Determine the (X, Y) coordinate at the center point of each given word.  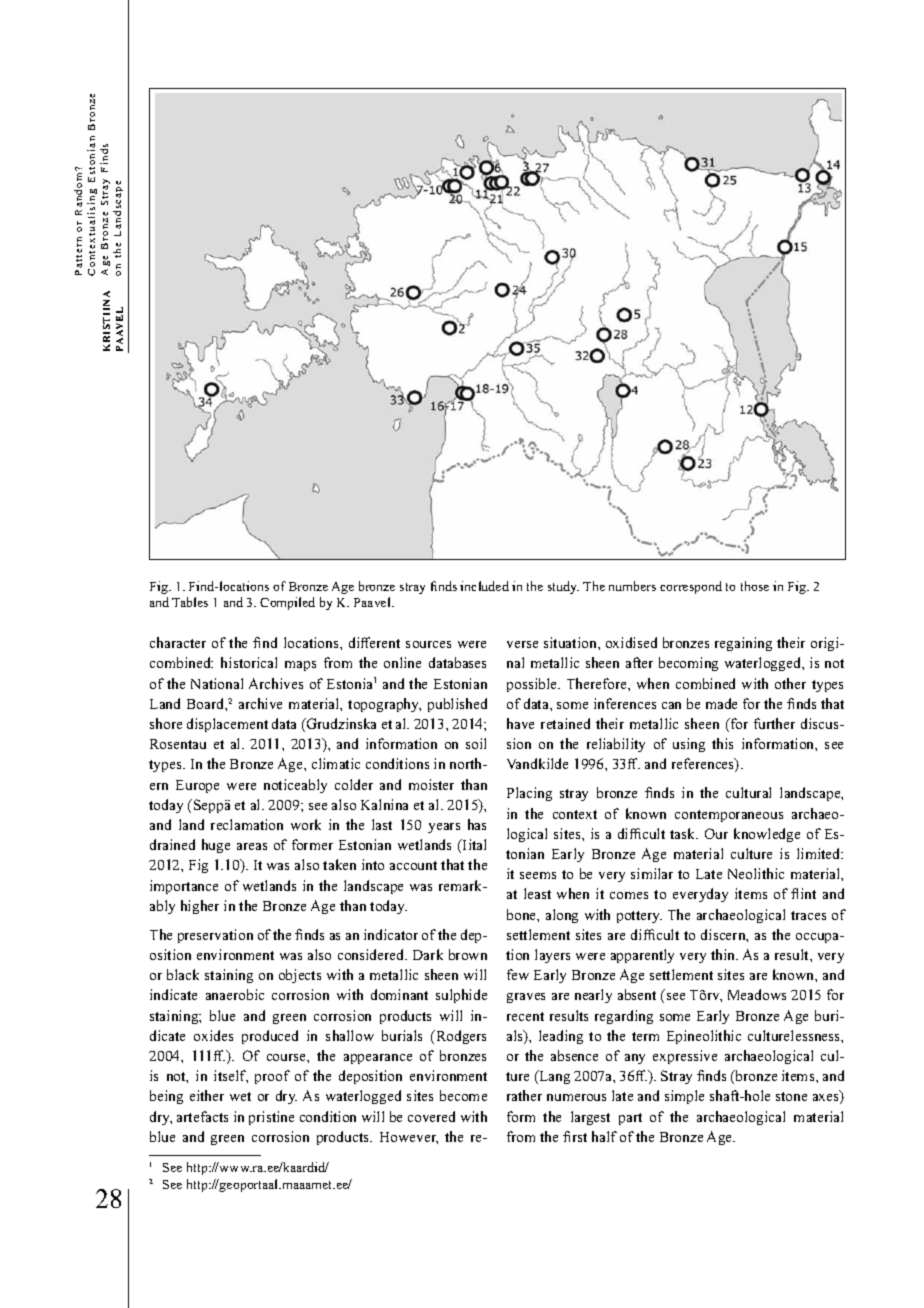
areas (252, 846)
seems (538, 875)
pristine (271, 1118)
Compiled (287, 603)
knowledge (767, 835)
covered (431, 1116)
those (755, 586)
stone (791, 1096)
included (484, 586)
